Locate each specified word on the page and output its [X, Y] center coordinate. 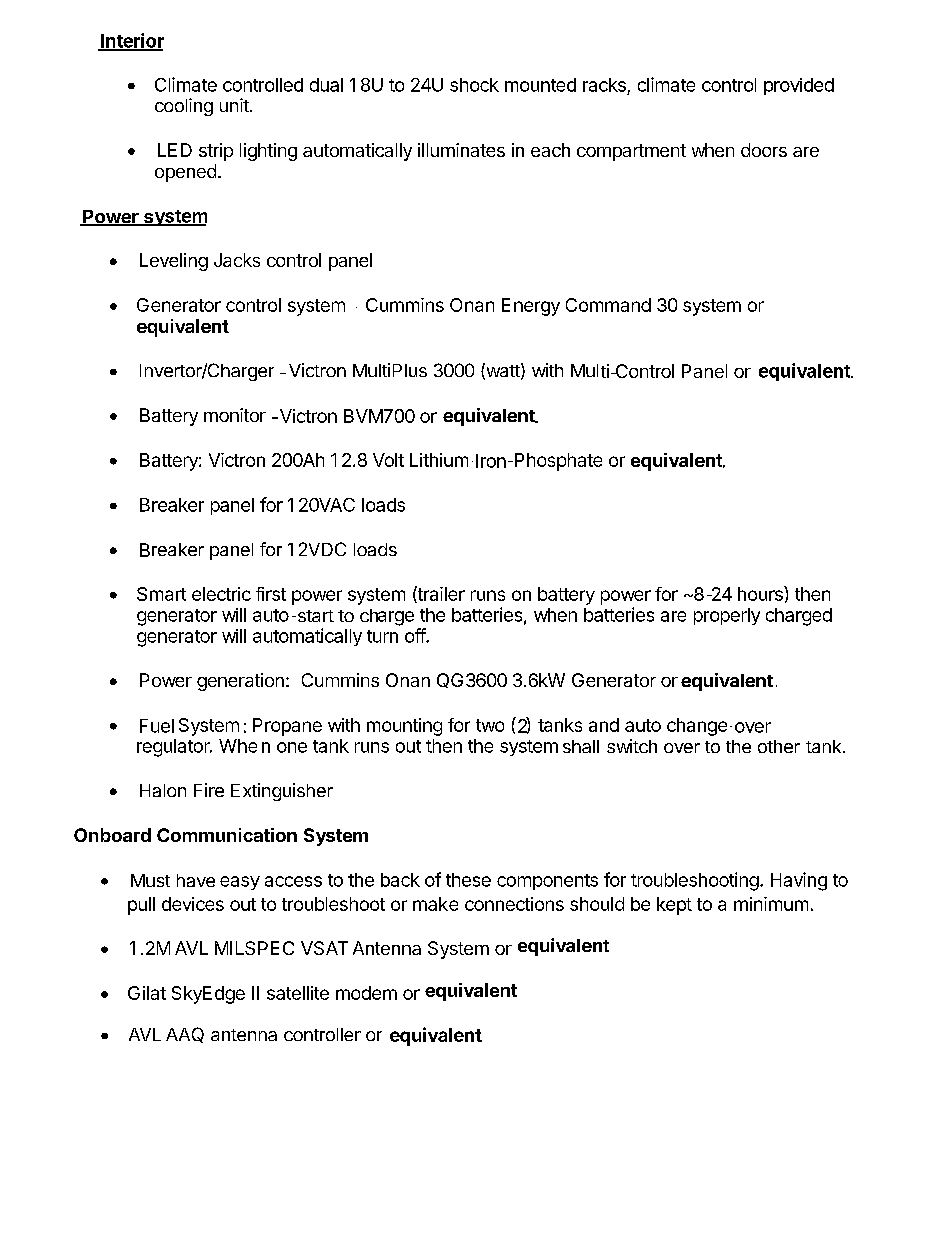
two [490, 725]
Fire [209, 790]
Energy [531, 307]
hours [761, 593]
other [779, 746]
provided [799, 86]
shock [474, 85]
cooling [184, 107]
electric [221, 594]
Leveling [174, 262]
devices [193, 904]
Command [608, 305]
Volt [388, 460]
